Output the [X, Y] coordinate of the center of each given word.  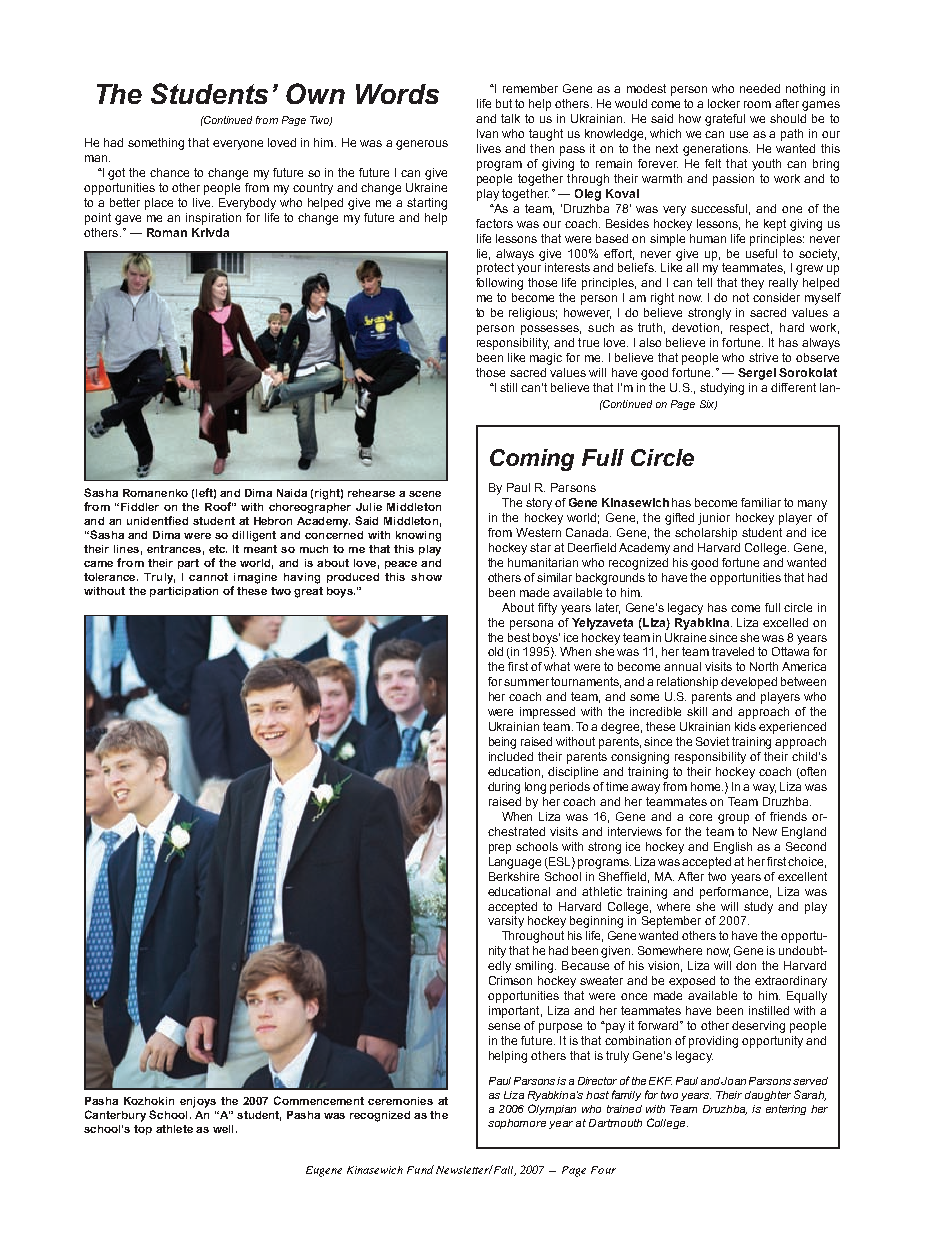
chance [169, 172]
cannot [208, 577]
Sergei [757, 374]
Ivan [487, 133]
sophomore [517, 1124]
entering [786, 1110]
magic [546, 359]
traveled [733, 651]
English [733, 848]
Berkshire [514, 876]
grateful [725, 120]
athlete [174, 1129]
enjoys [198, 1102]
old [495, 651]
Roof [219, 506]
